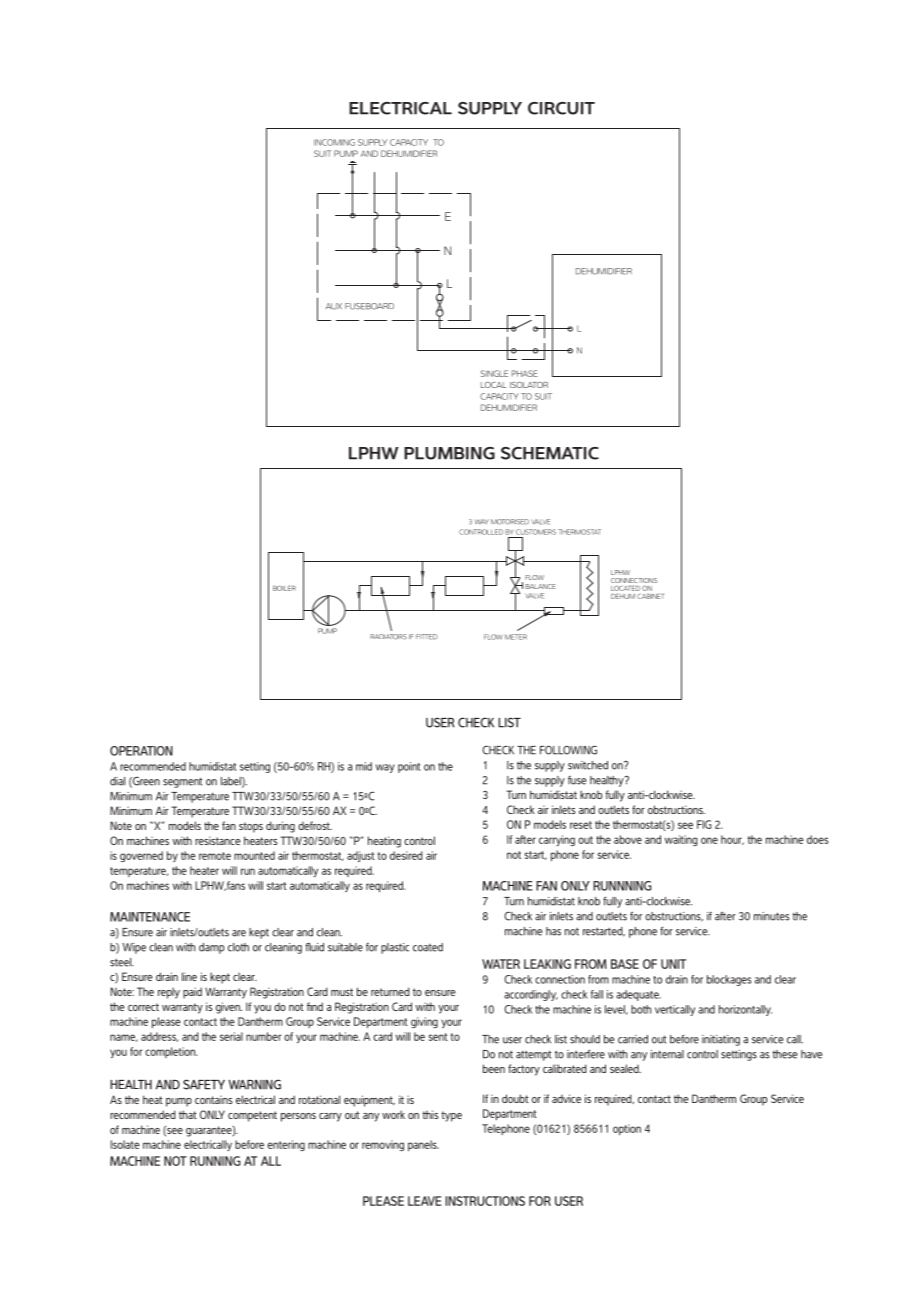  I want to click on PHASE, so click(525, 373).
